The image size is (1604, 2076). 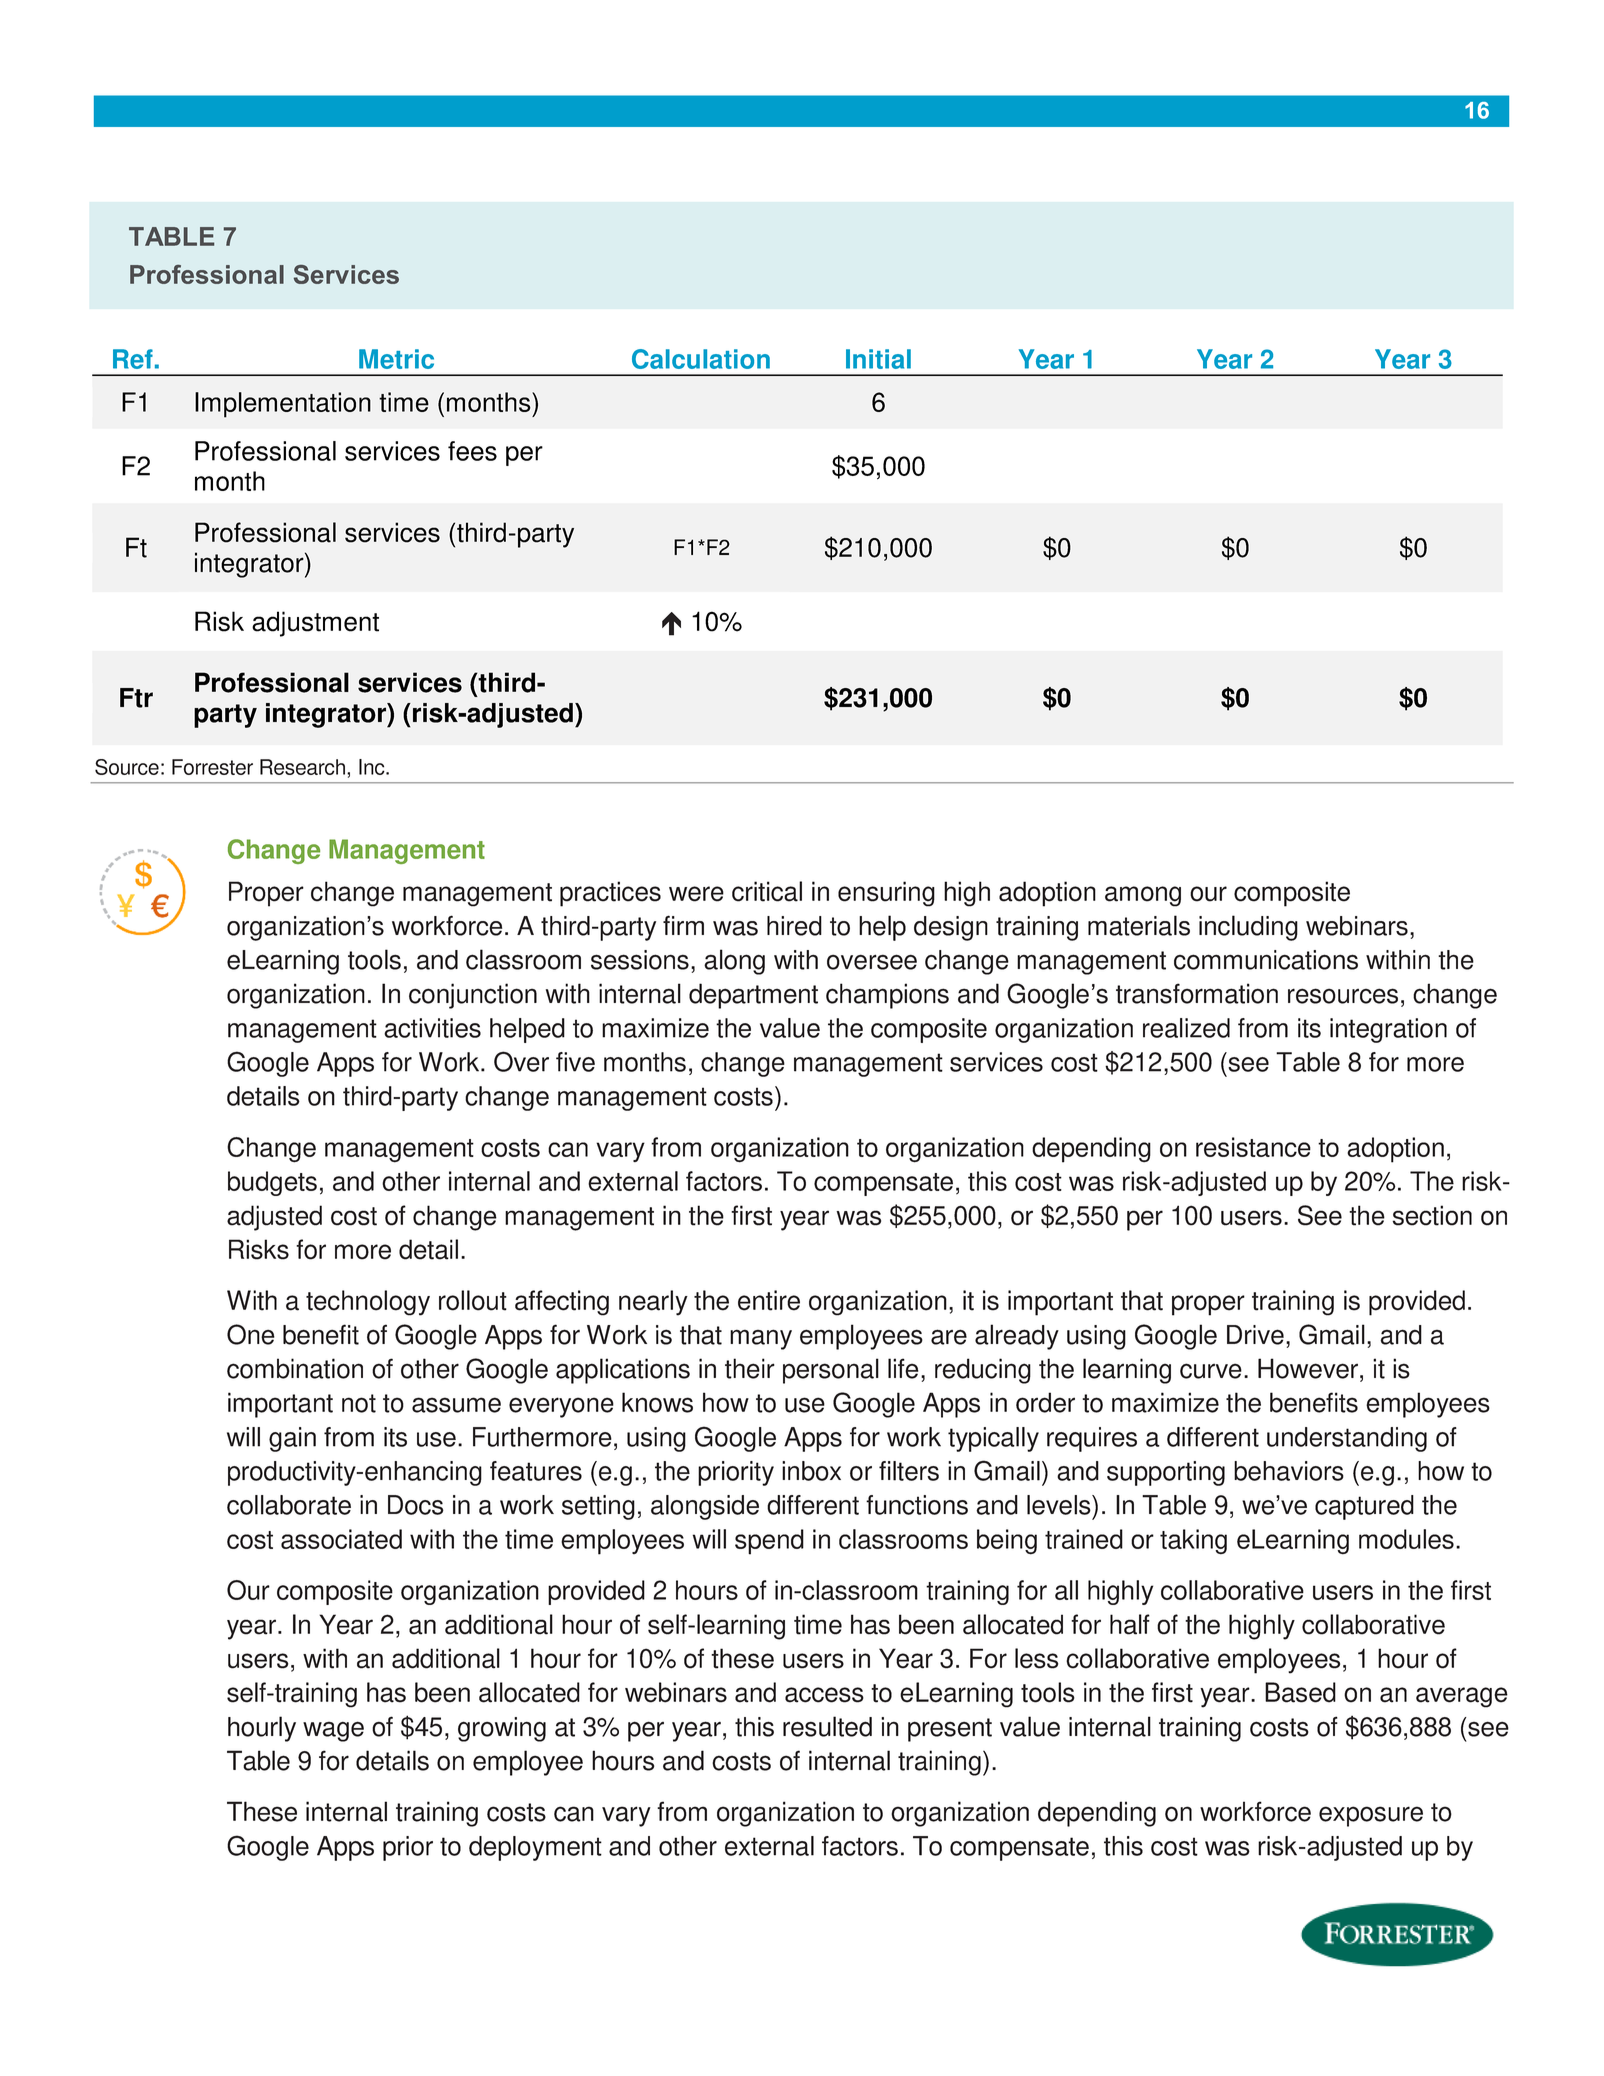 I want to click on many, so click(x=761, y=1339).
